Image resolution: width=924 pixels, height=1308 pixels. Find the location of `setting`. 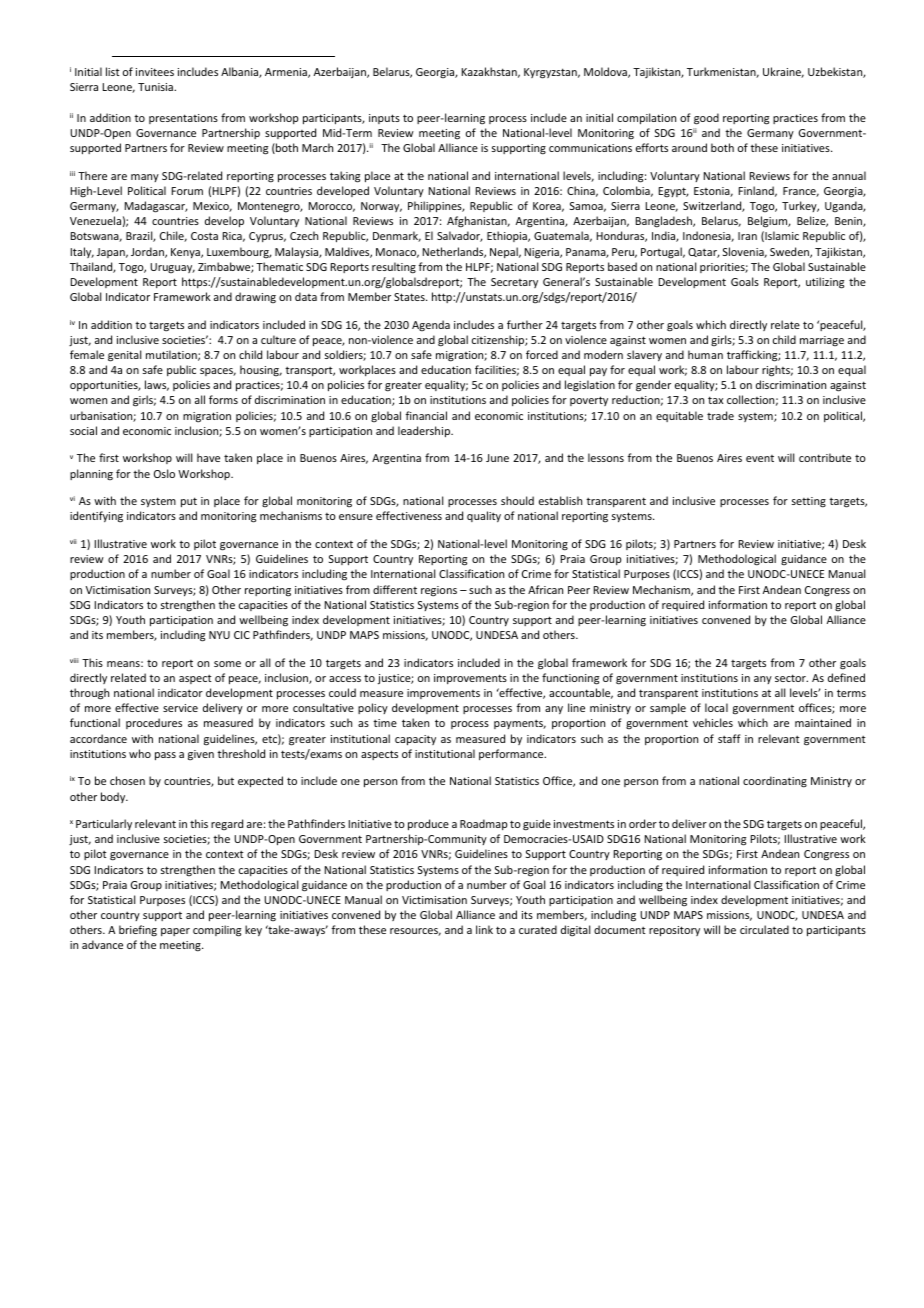

setting is located at coordinates (809, 502).
